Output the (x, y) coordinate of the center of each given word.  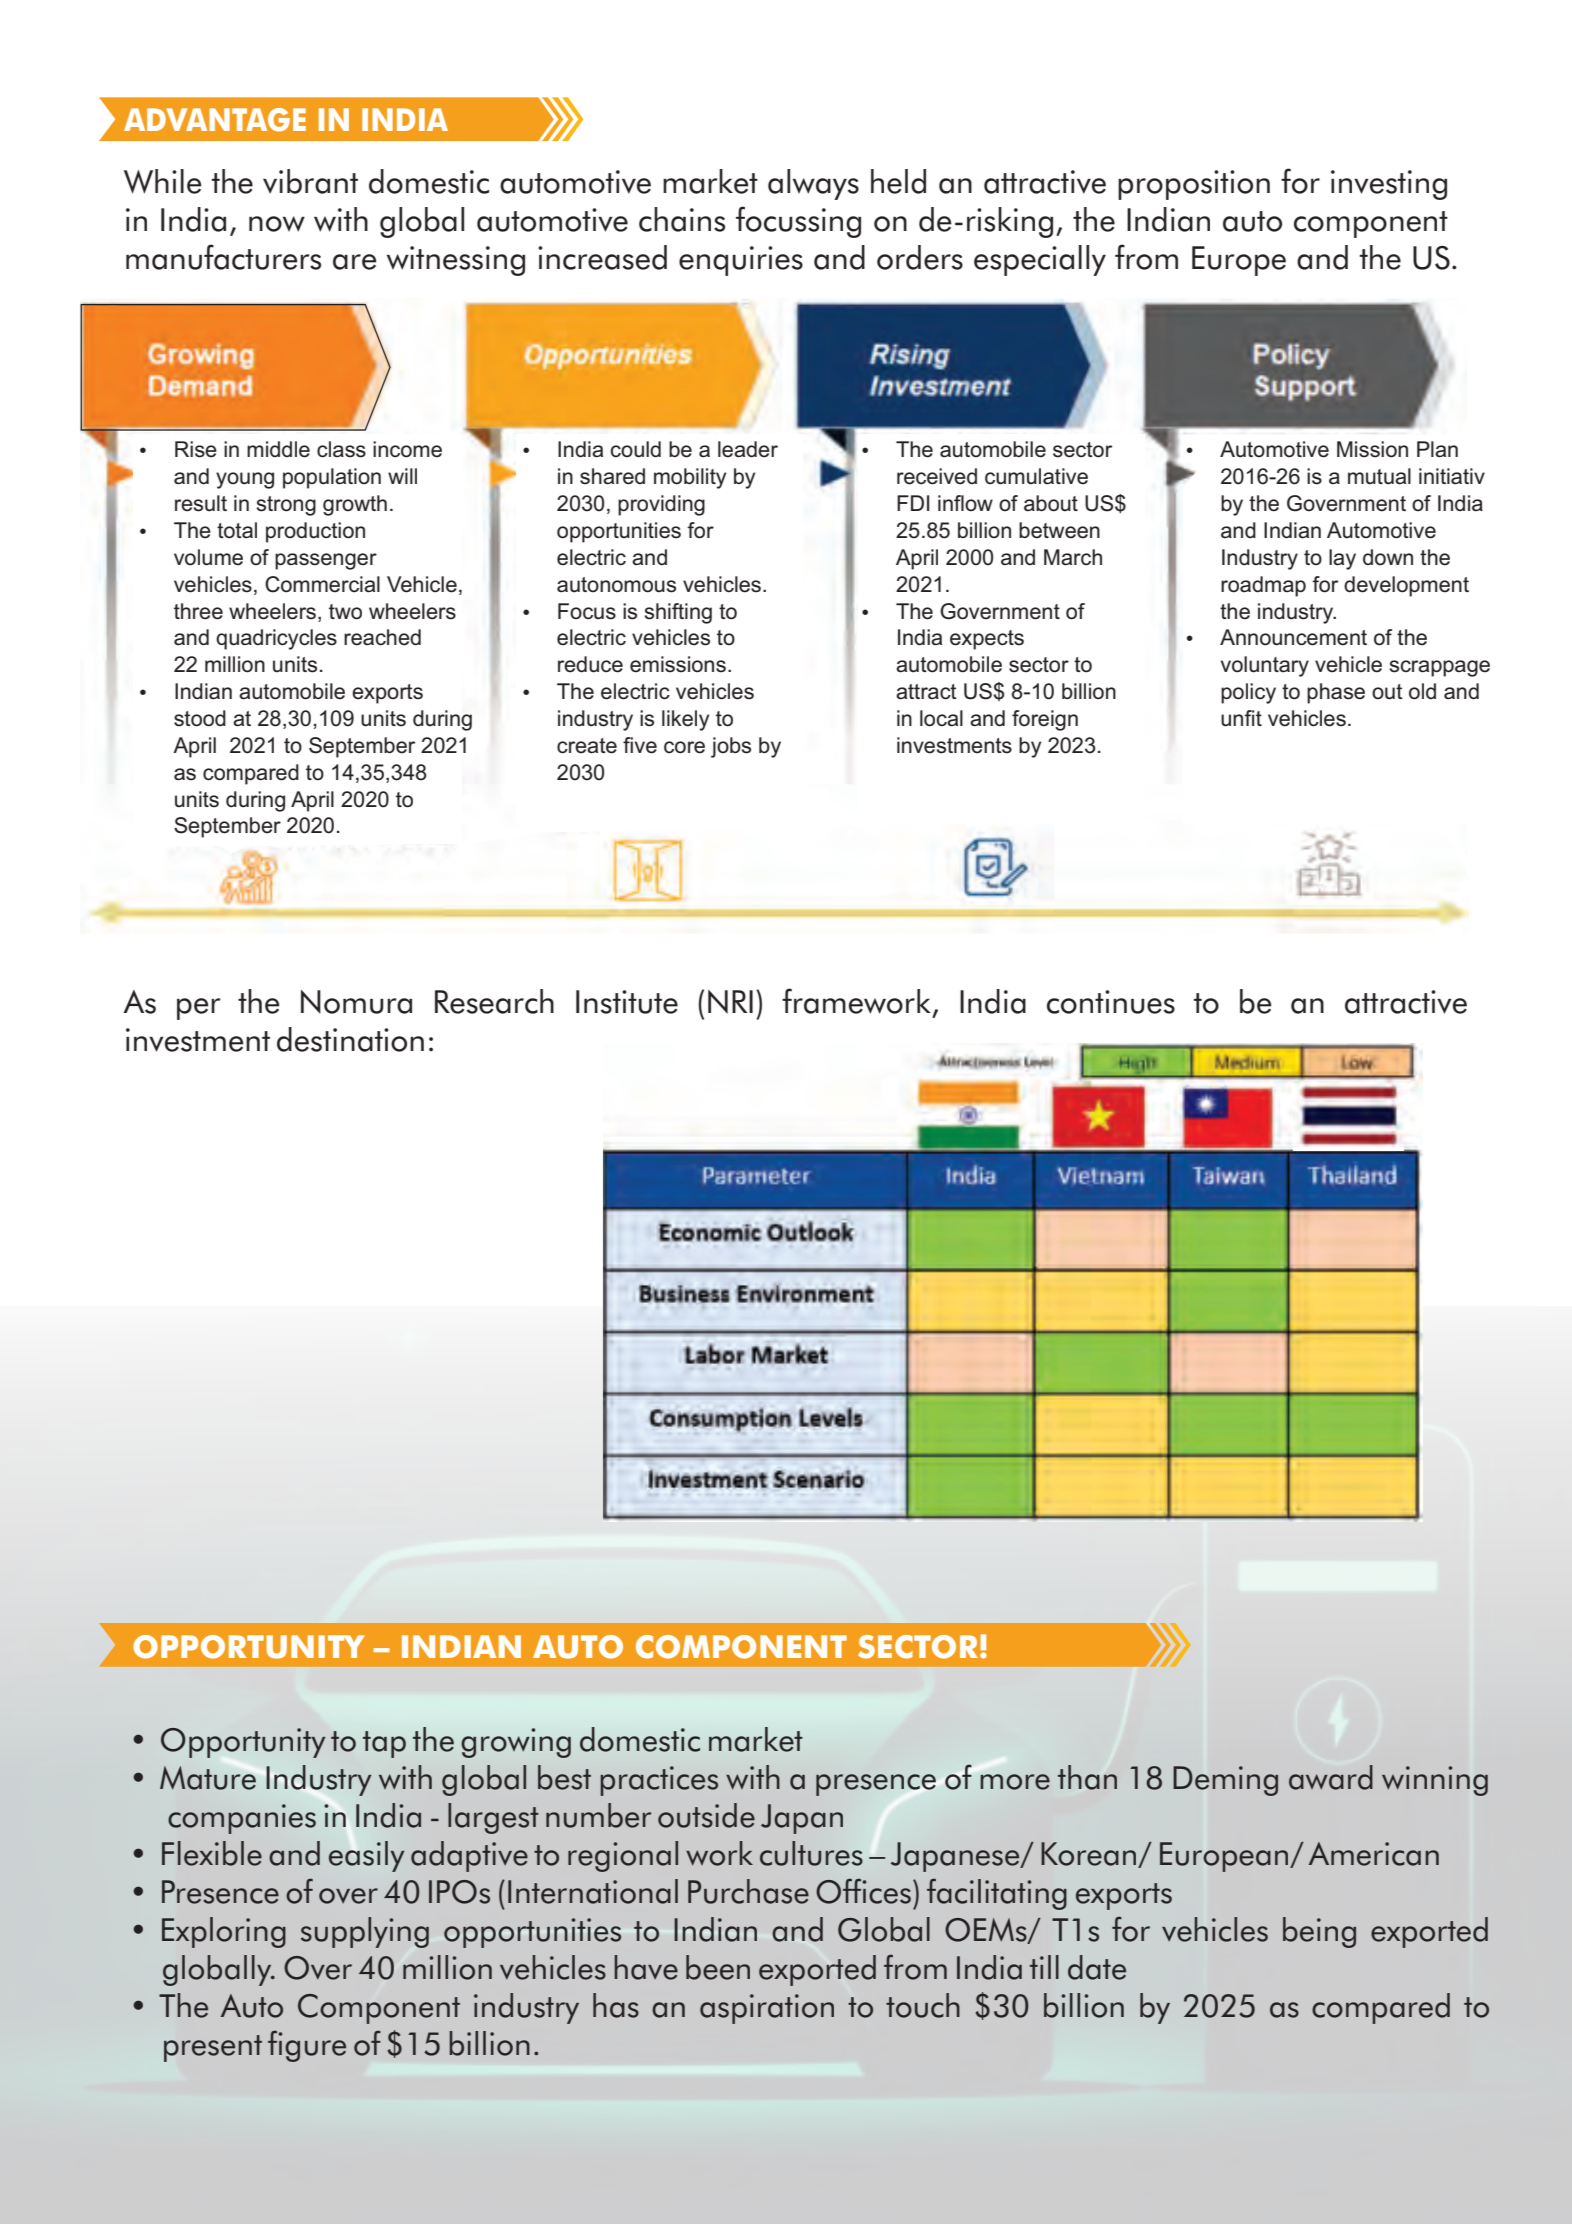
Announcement (1293, 637)
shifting (678, 613)
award (1331, 1777)
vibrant (310, 181)
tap (384, 1744)
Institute (627, 1002)
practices (659, 1781)
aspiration (767, 2009)
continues (1111, 1002)
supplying (365, 1932)
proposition (1194, 185)
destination (350, 1039)
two (345, 612)
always (813, 184)
